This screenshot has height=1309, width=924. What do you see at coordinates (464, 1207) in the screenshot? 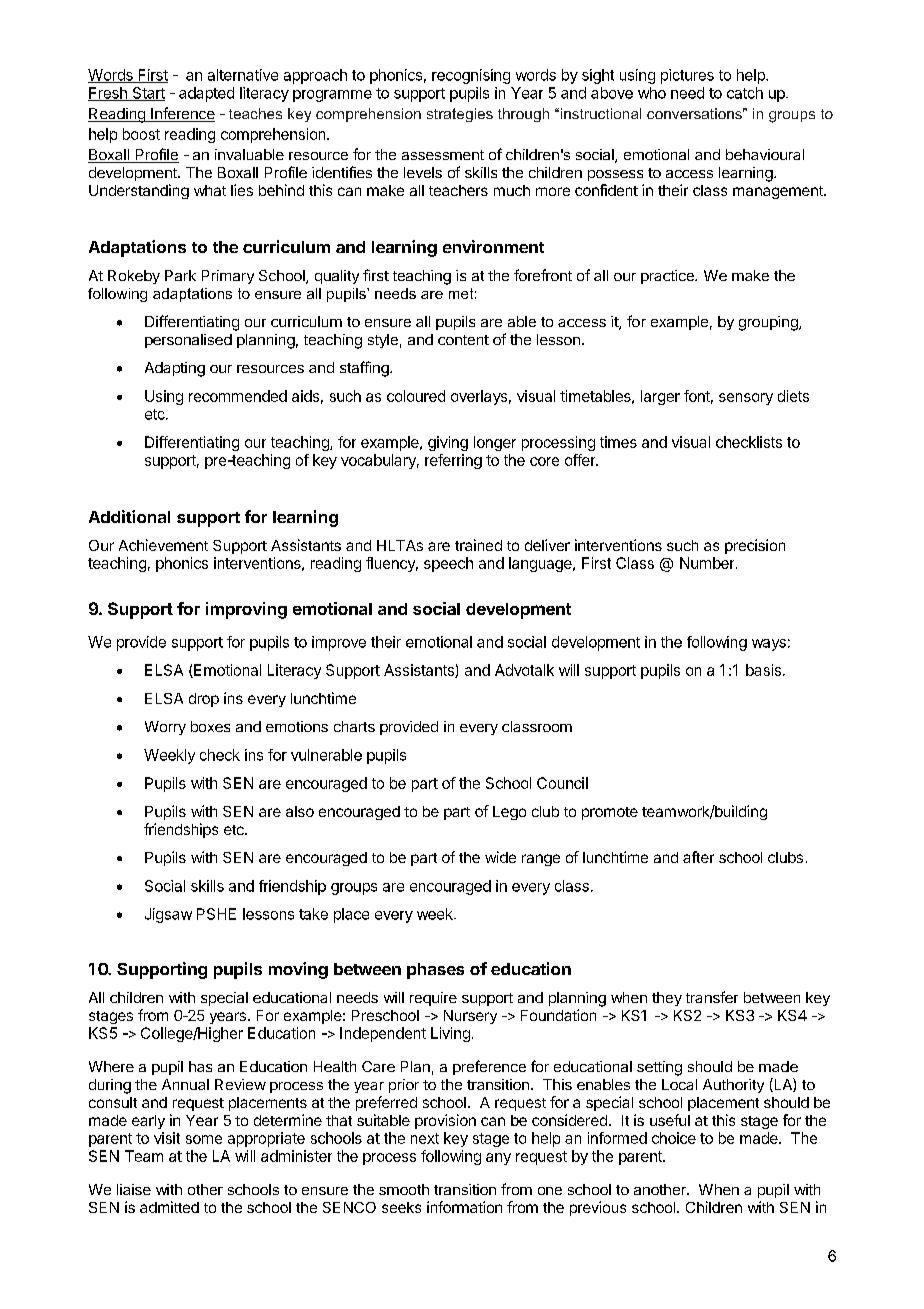
I see `information` at bounding box center [464, 1207].
